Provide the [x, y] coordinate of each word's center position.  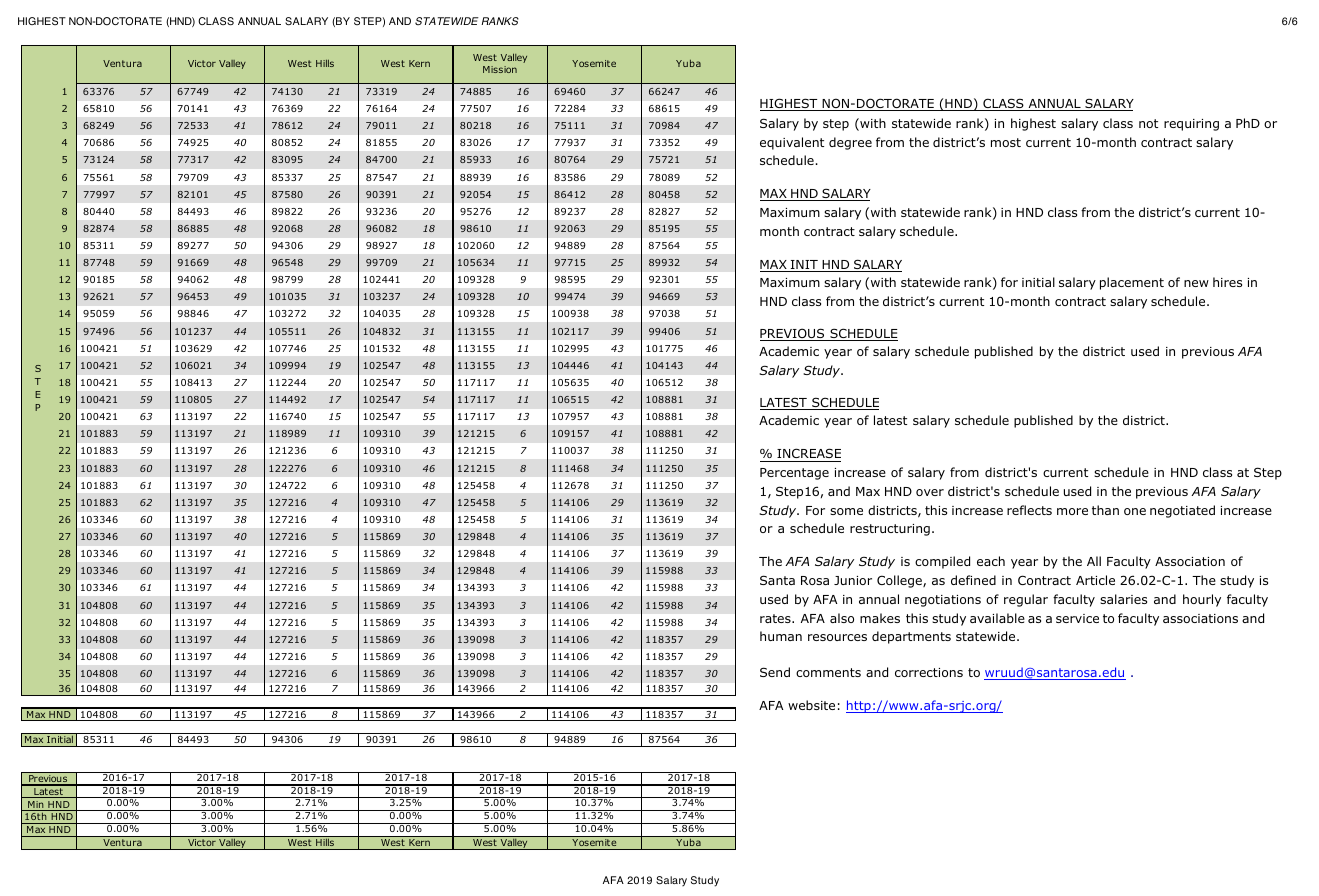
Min [36, 806]
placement [1132, 283]
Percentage [794, 474]
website [811, 705]
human [781, 636]
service [1077, 618]
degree [850, 143]
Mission [500, 69]
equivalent [792, 143]
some [846, 511]
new [1196, 283]
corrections [929, 672]
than [1105, 510]
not [1148, 123]
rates [776, 618]
